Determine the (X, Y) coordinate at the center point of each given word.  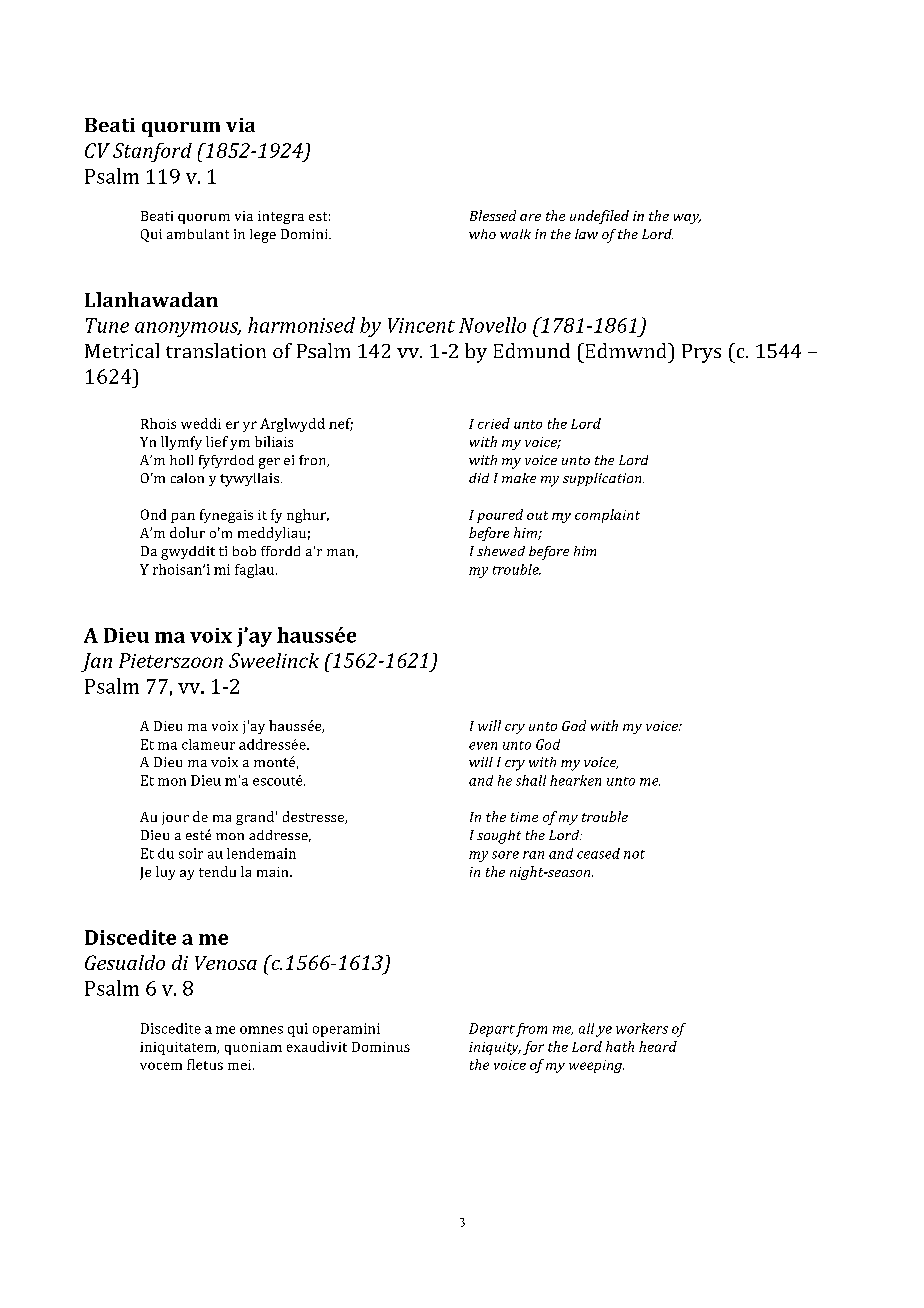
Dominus (381, 1047)
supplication (603, 479)
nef (341, 424)
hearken (575, 780)
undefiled (599, 217)
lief (217, 441)
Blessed (493, 215)
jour (175, 818)
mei (241, 1065)
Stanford (152, 152)
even (483, 746)
